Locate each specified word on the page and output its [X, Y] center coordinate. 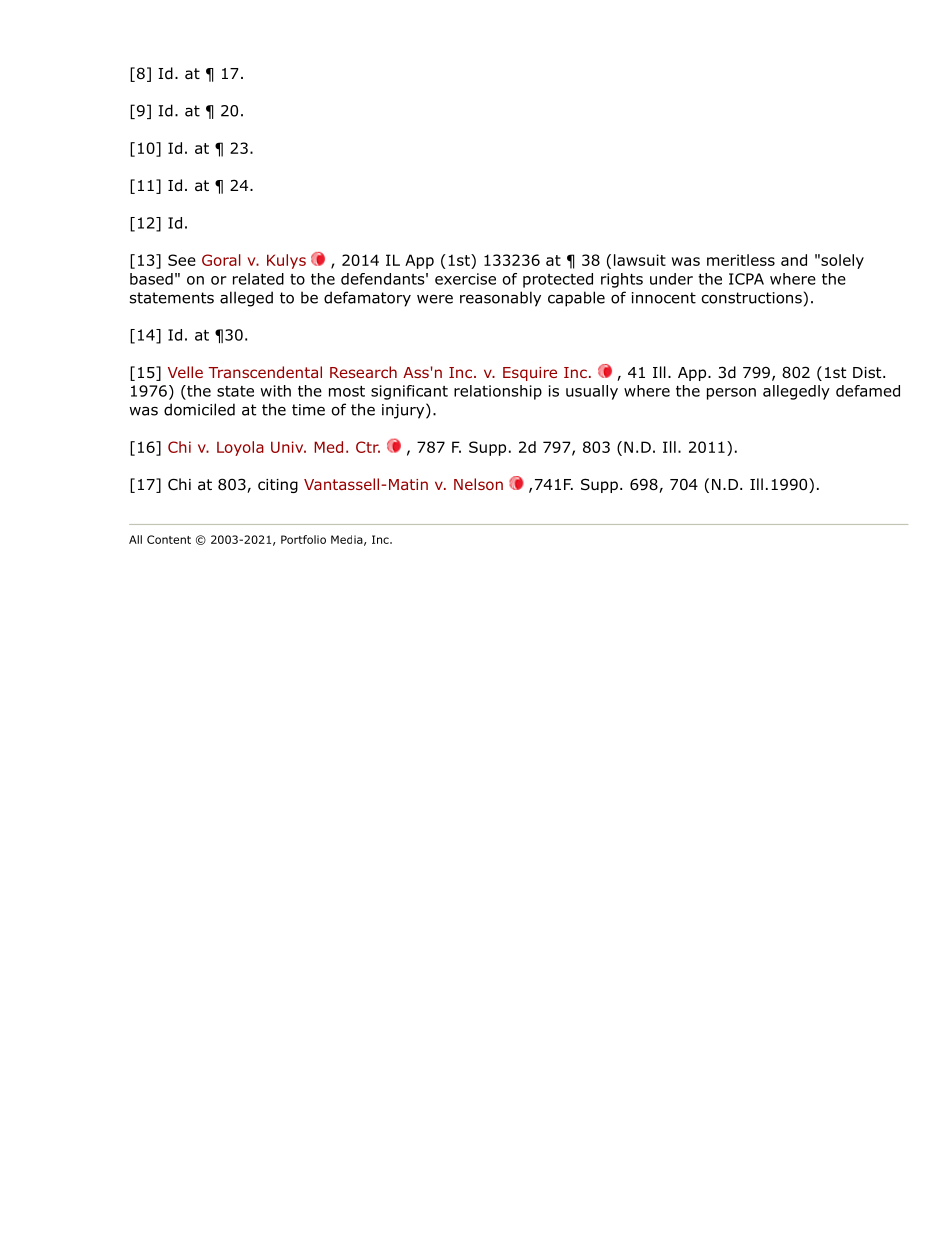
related [258, 279]
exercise [465, 279]
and [794, 260]
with [275, 391]
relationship [498, 392]
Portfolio [303, 539]
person [731, 394]
